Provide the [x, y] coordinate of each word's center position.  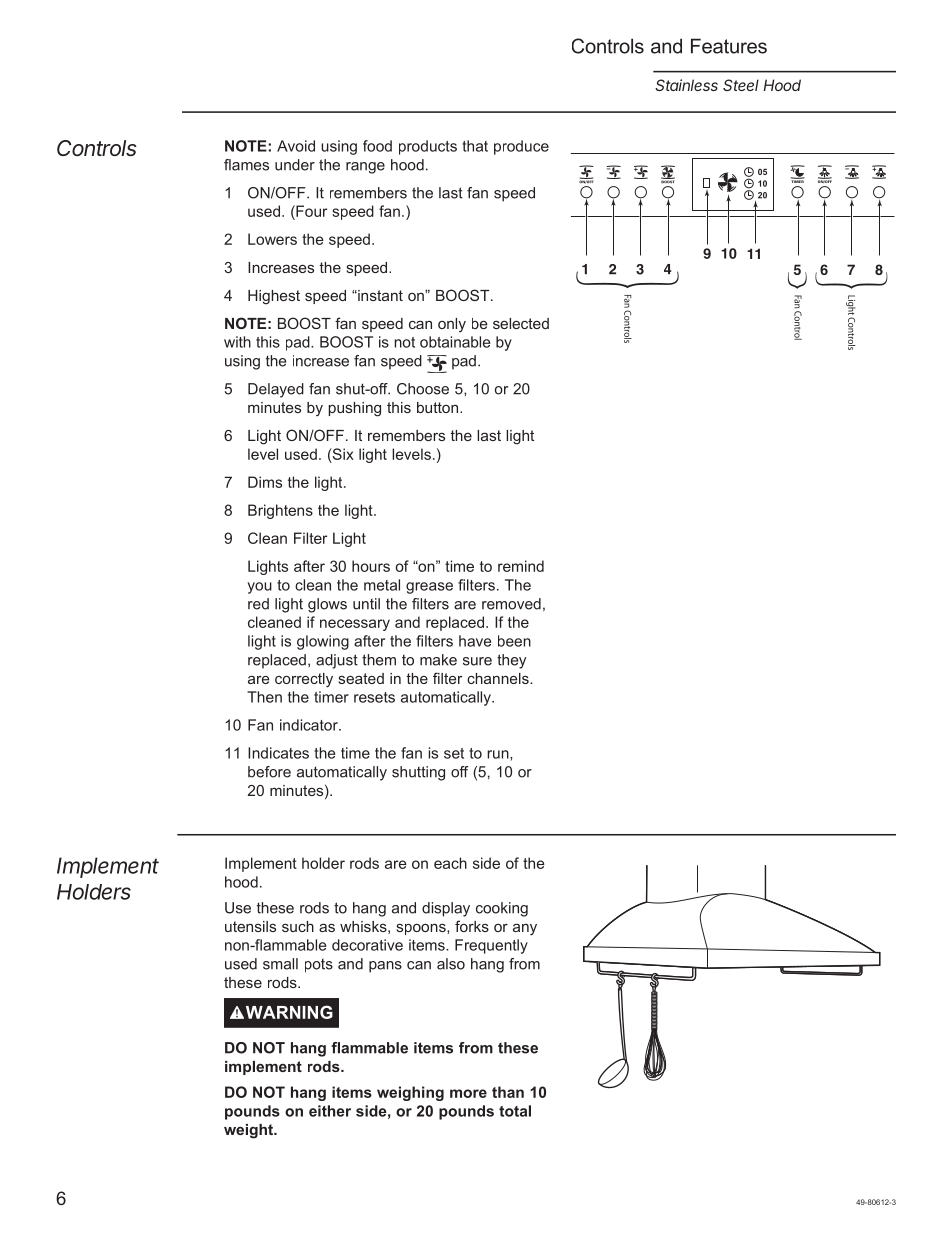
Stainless [686, 85]
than [508, 1092]
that [475, 146]
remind [521, 566]
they [511, 661]
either [330, 1111]
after [309, 566]
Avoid [296, 146]
